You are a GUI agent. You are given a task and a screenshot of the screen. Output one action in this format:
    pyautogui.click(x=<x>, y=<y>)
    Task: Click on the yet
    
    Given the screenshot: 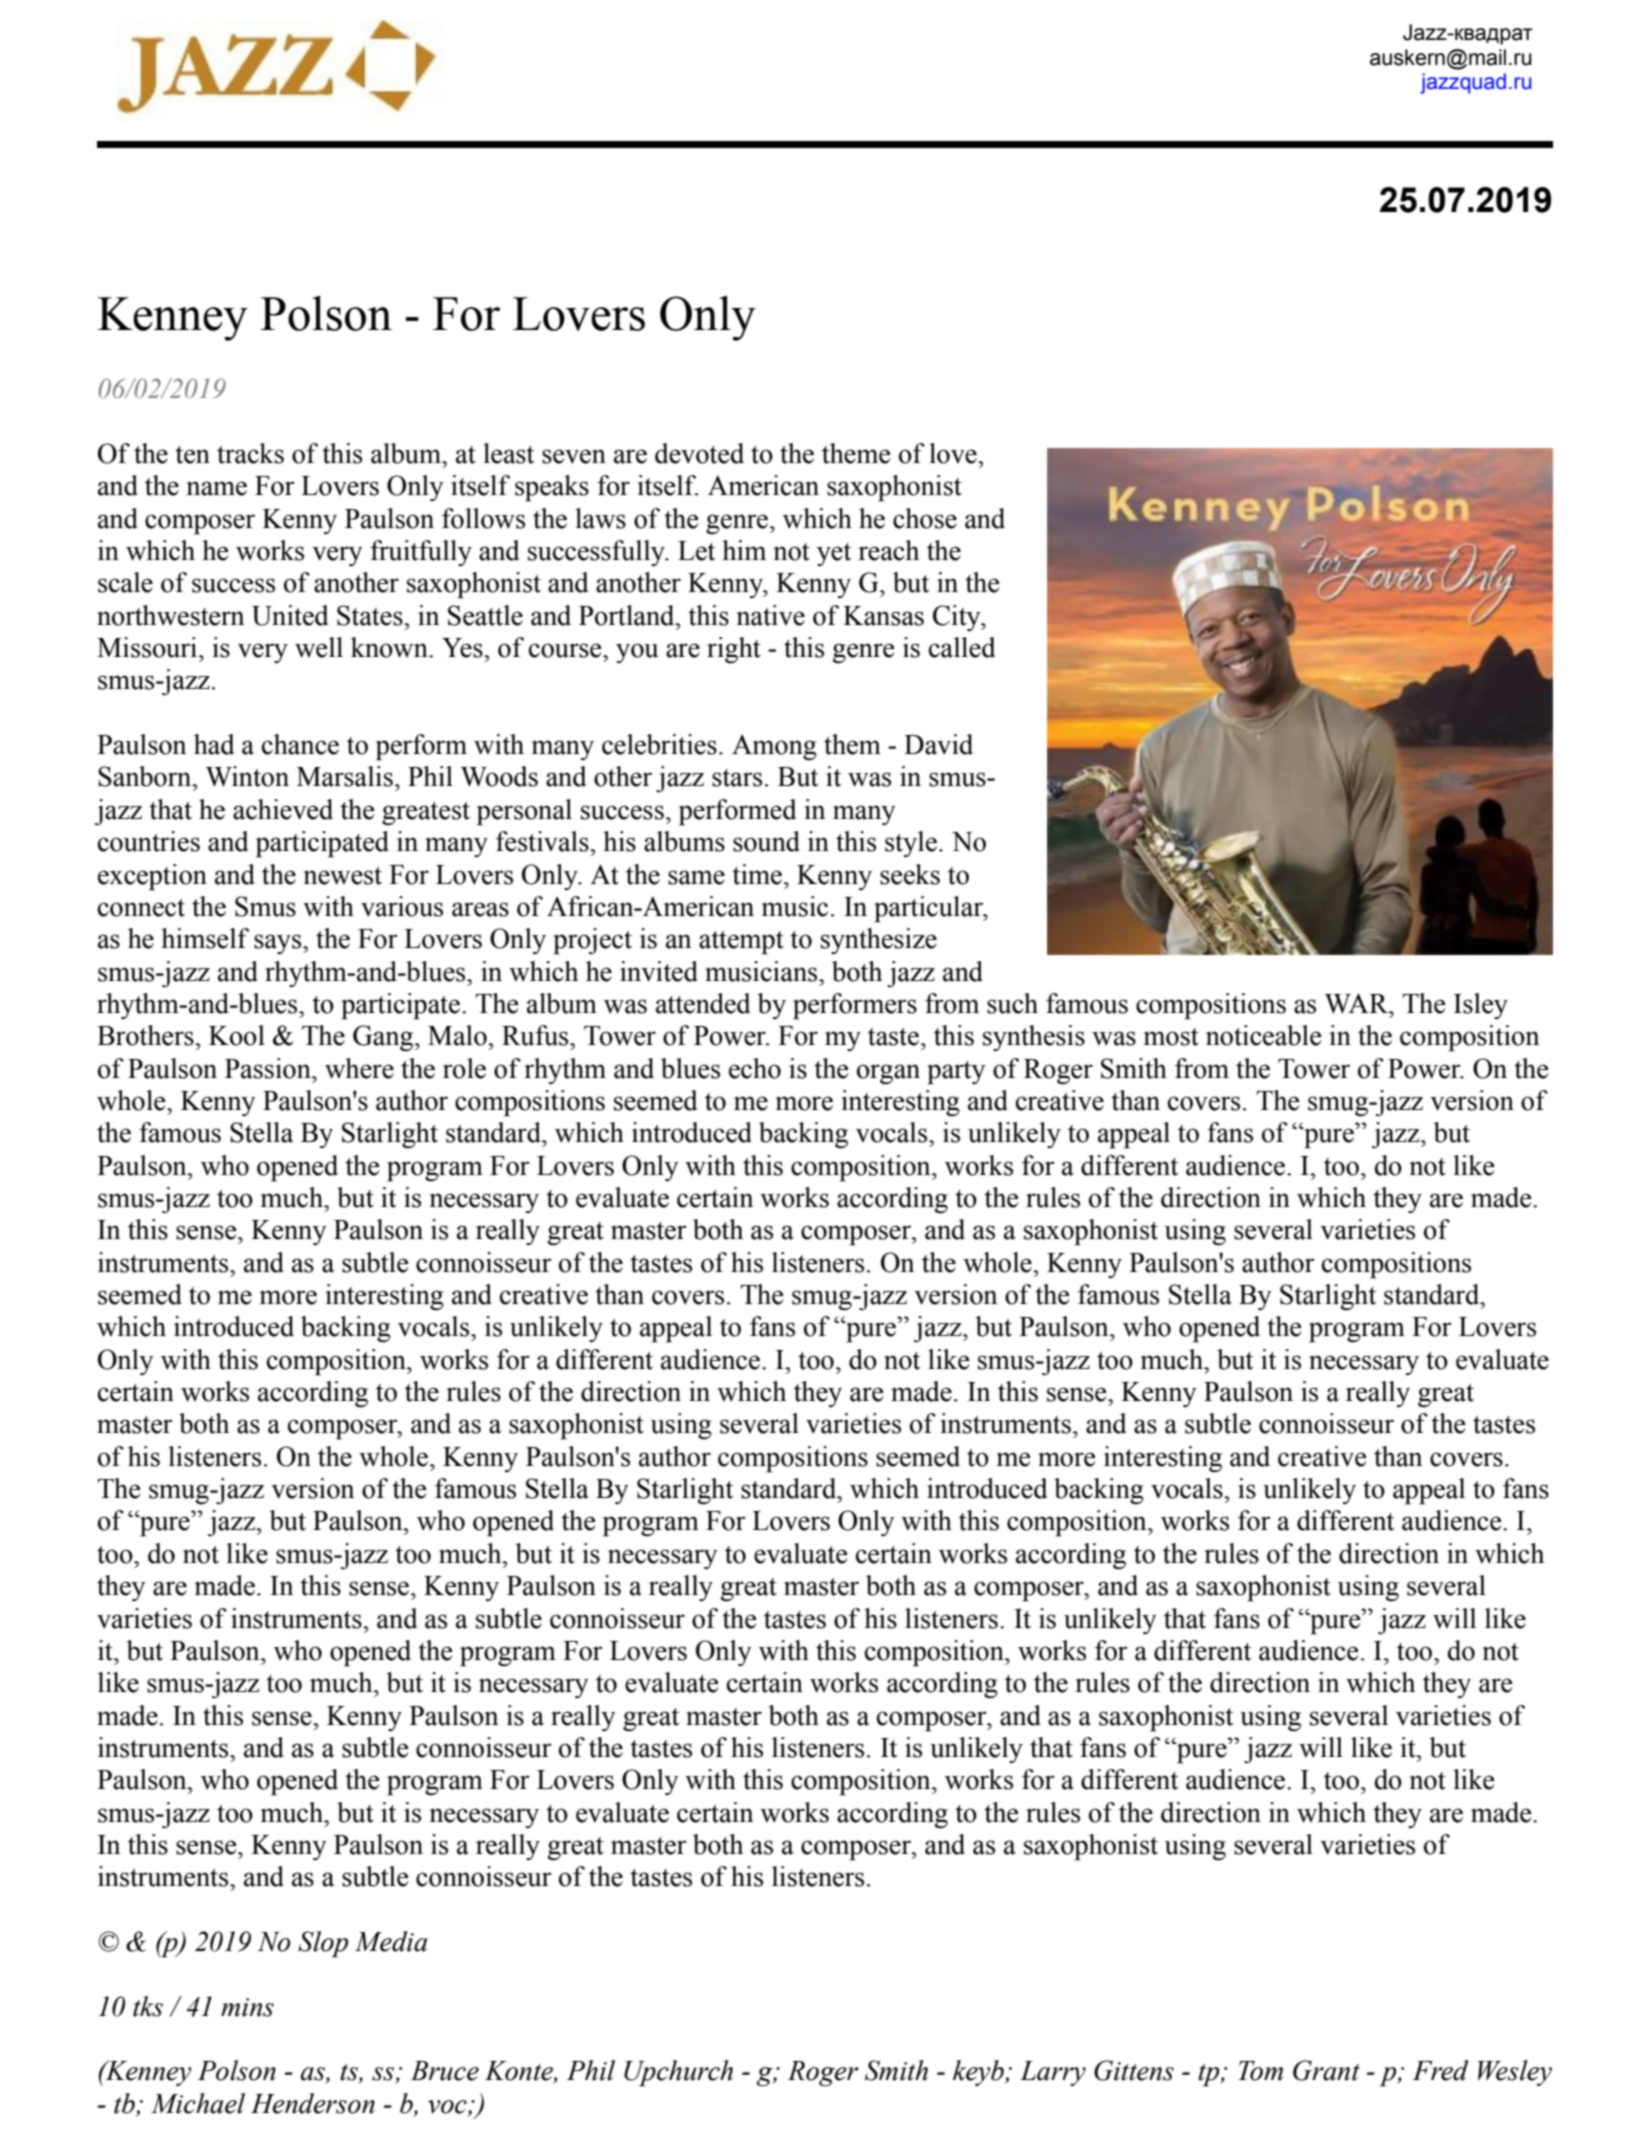 What is the action you would take?
    pyautogui.click(x=834, y=554)
